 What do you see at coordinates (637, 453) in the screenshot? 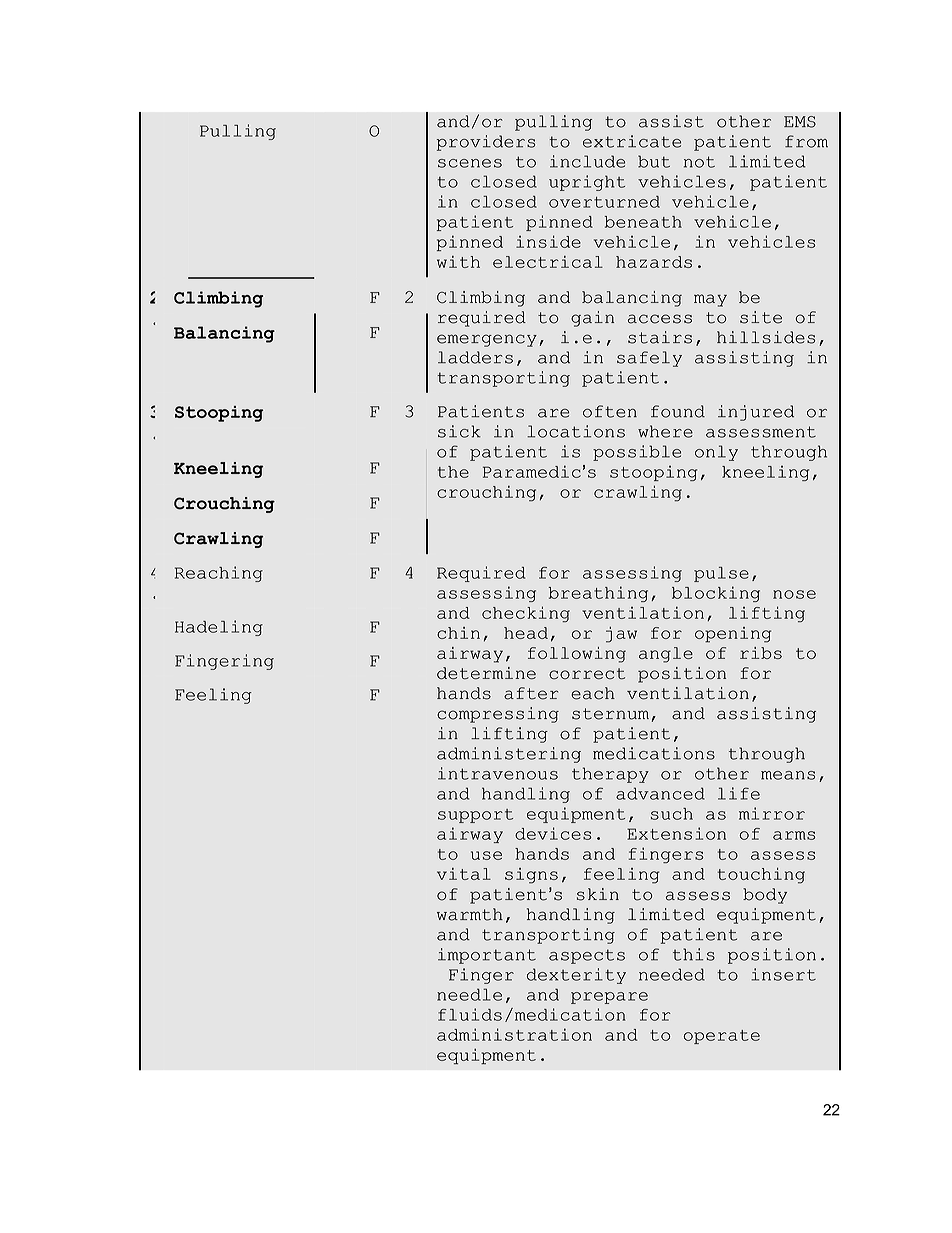
I see `possible` at bounding box center [637, 453].
